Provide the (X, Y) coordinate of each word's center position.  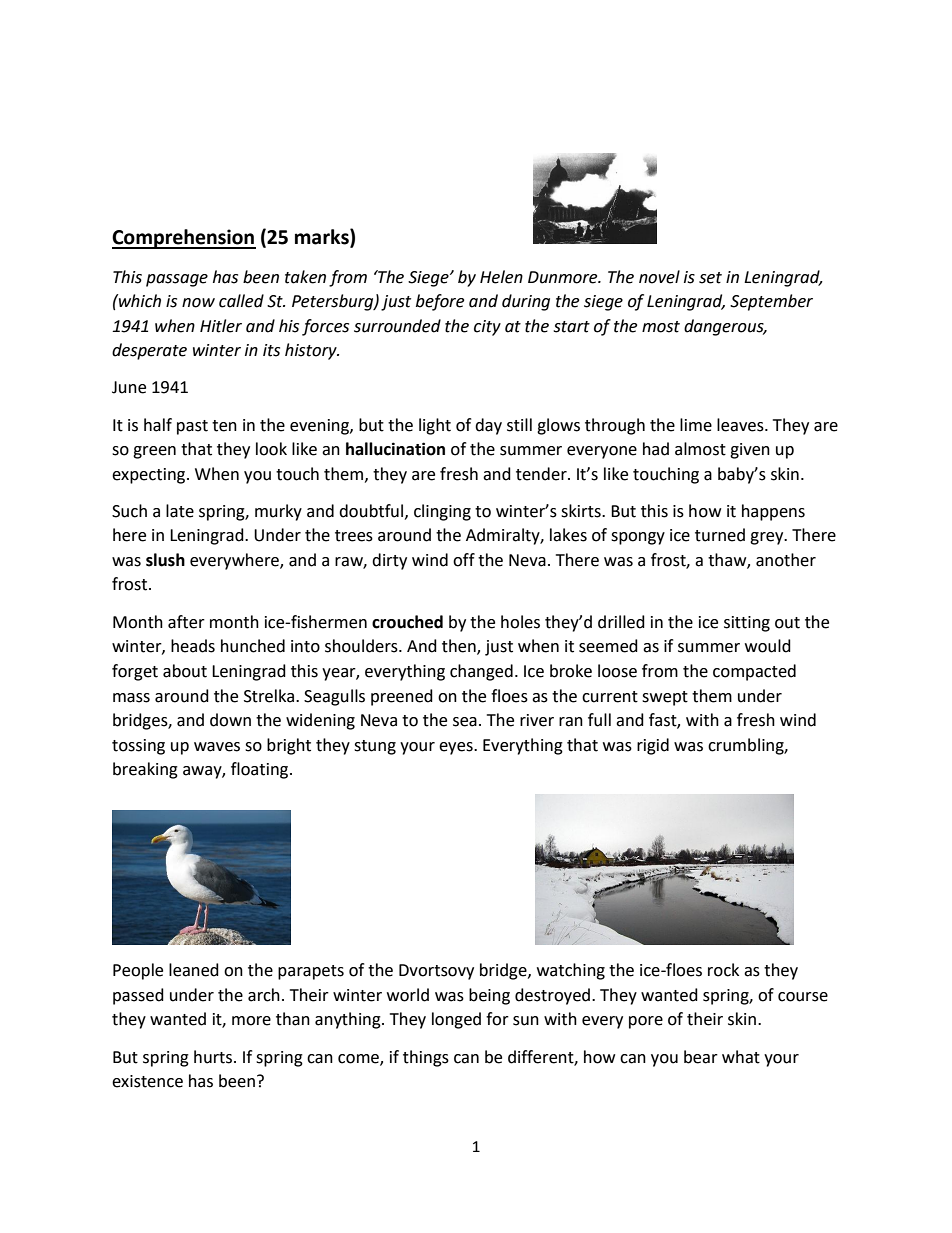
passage (177, 280)
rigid (653, 746)
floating (261, 770)
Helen (501, 277)
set (710, 278)
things (426, 1058)
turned (720, 535)
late (180, 511)
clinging (442, 512)
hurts (214, 1057)
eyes (457, 748)
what (741, 1057)
